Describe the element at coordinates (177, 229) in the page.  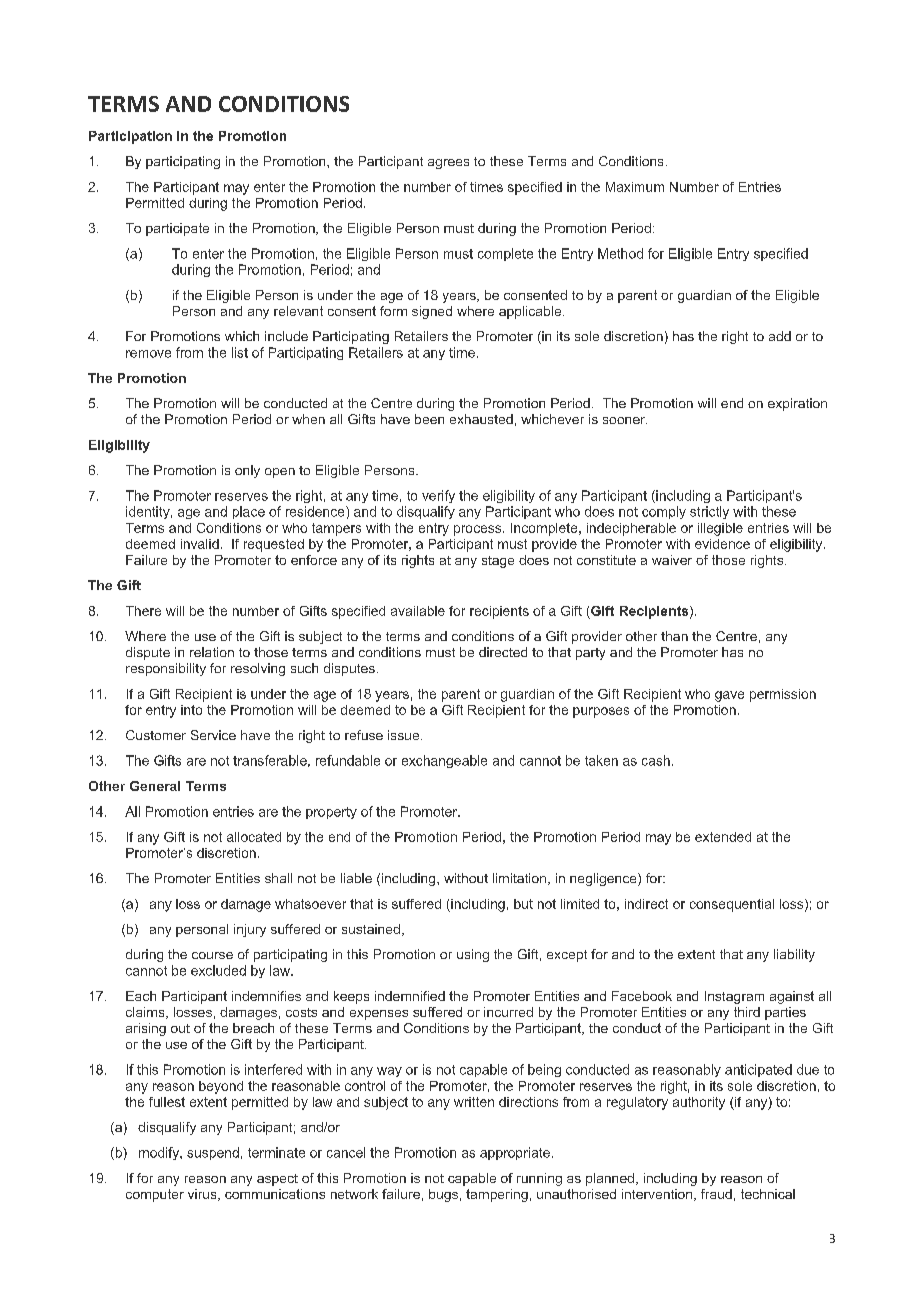
I see `participate` at that location.
